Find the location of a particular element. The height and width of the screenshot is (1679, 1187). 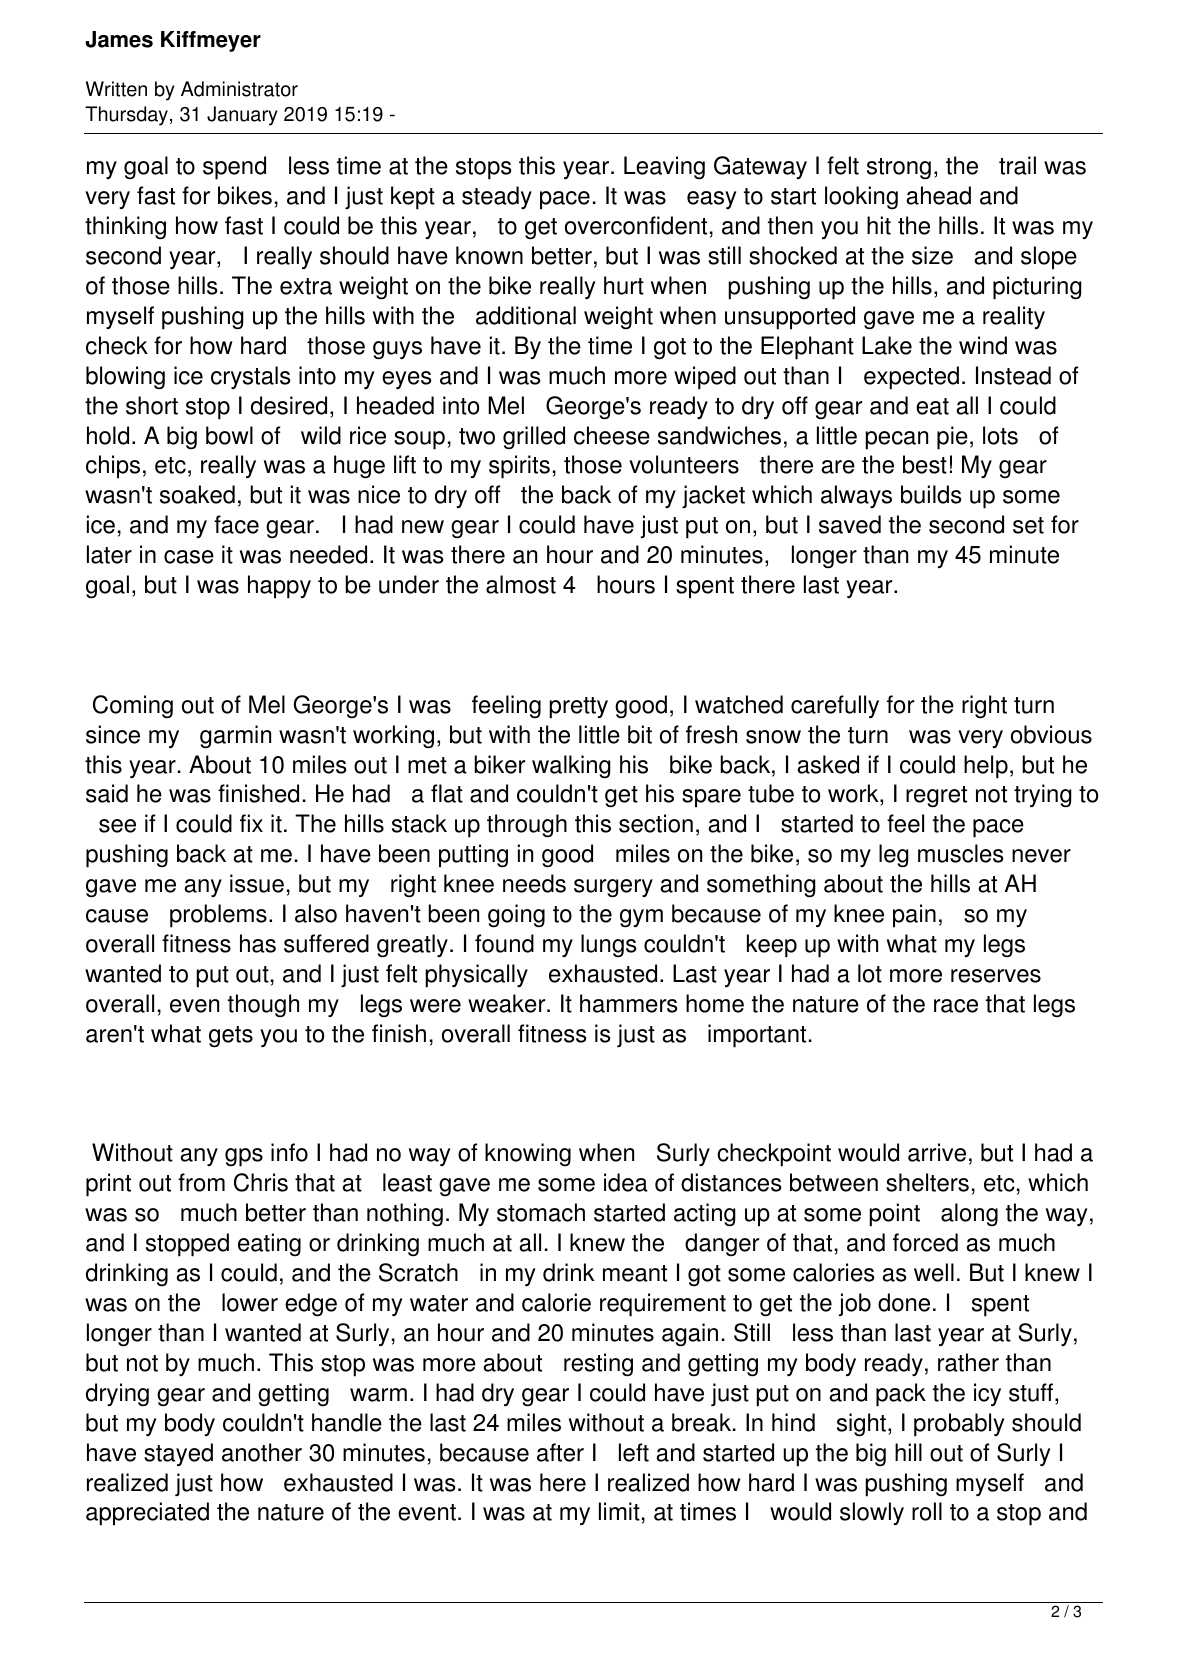

strong is located at coordinates (899, 168).
